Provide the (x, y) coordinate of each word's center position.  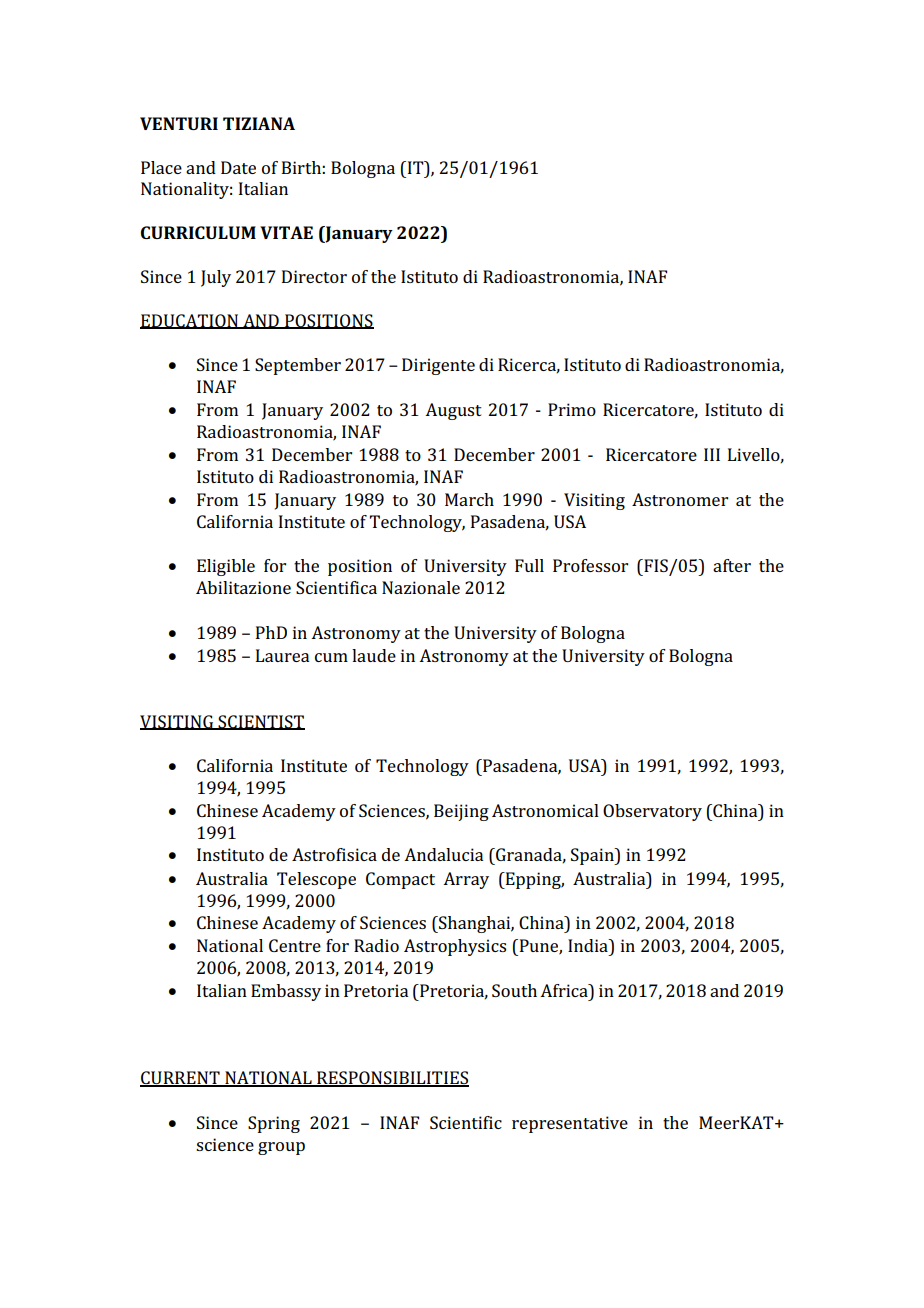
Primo (572, 409)
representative (570, 1124)
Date (238, 167)
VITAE (286, 232)
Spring (274, 1124)
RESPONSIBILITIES (392, 1079)
